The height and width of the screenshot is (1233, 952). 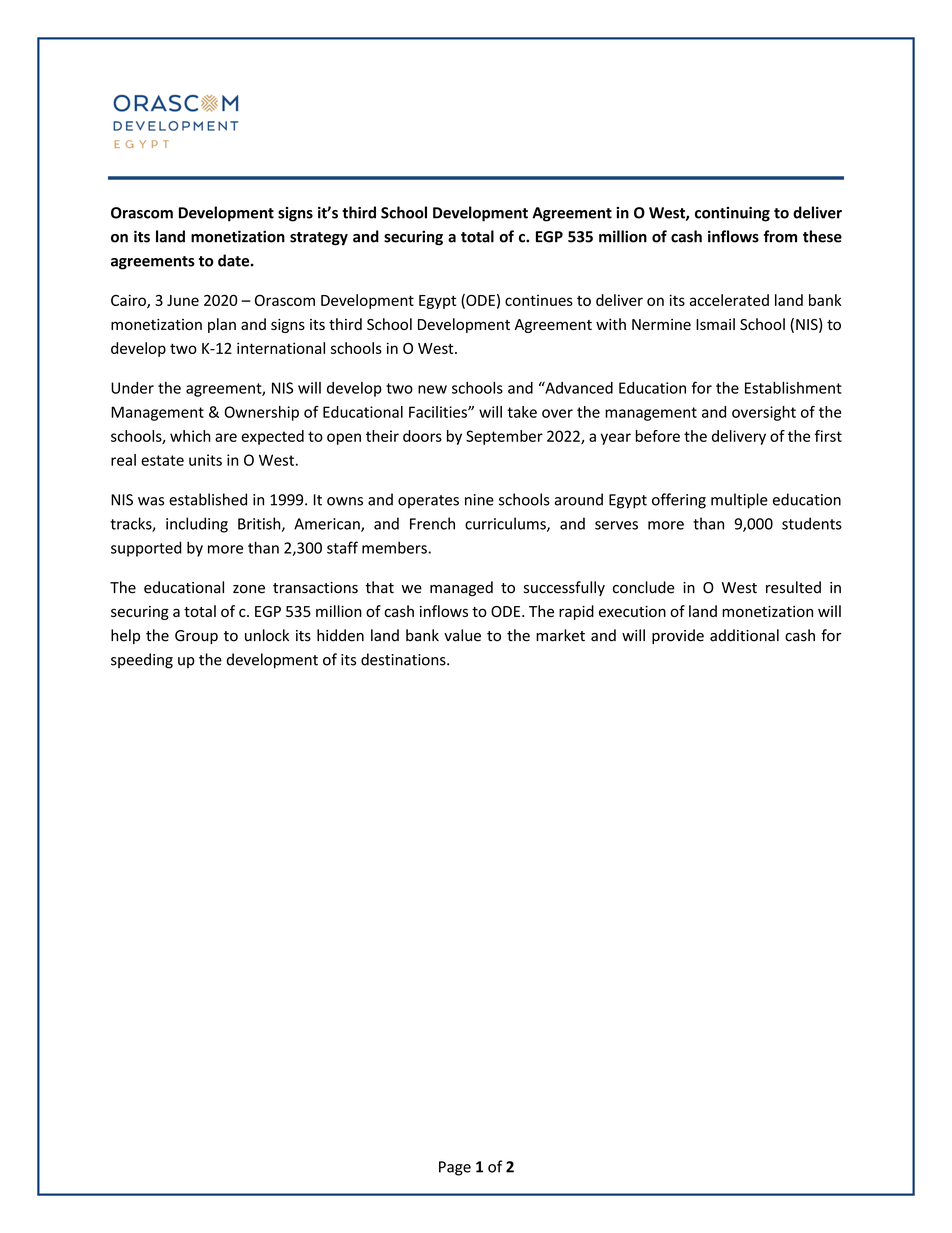 I want to click on units, so click(x=205, y=460).
